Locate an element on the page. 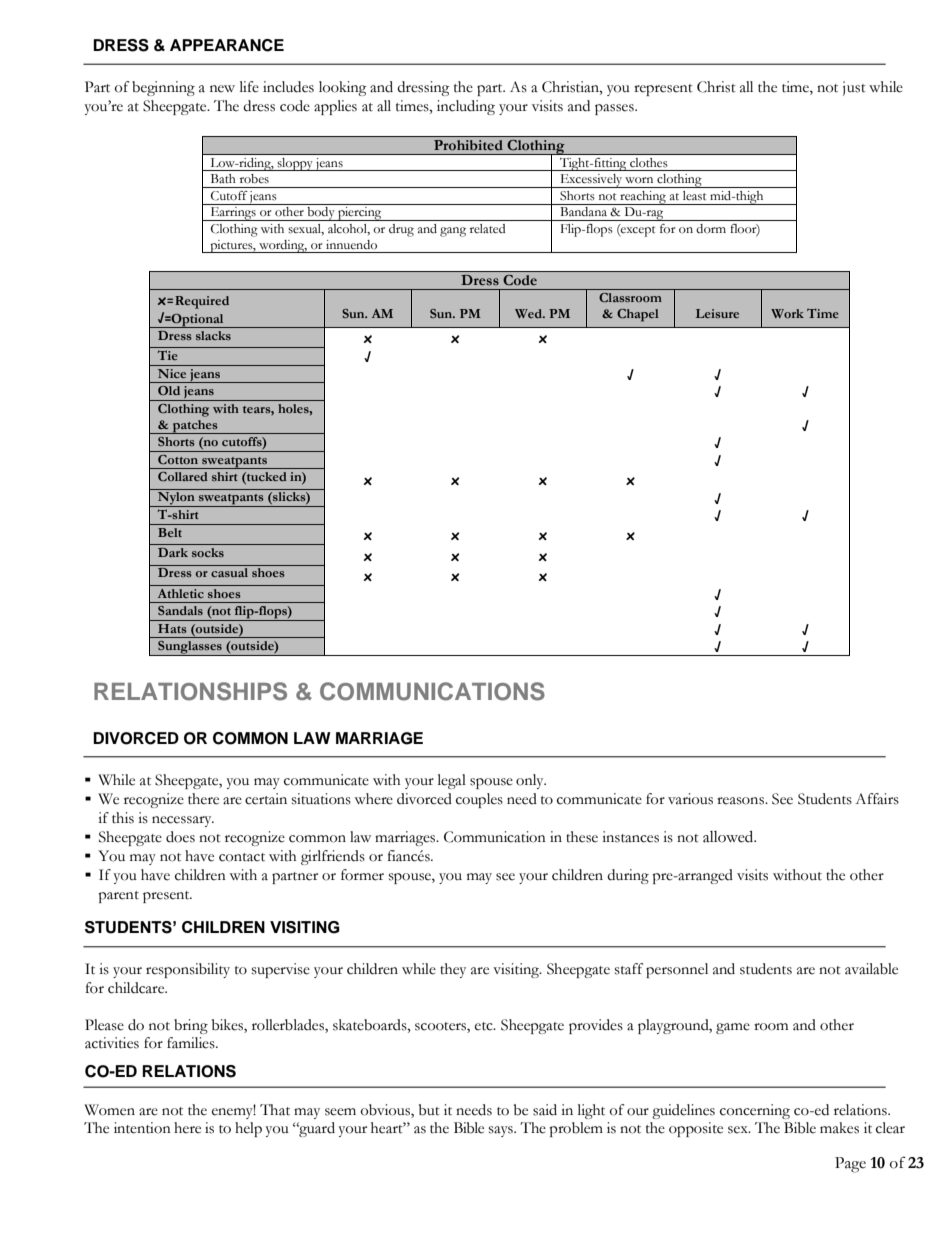  allowed is located at coordinates (729, 836).
